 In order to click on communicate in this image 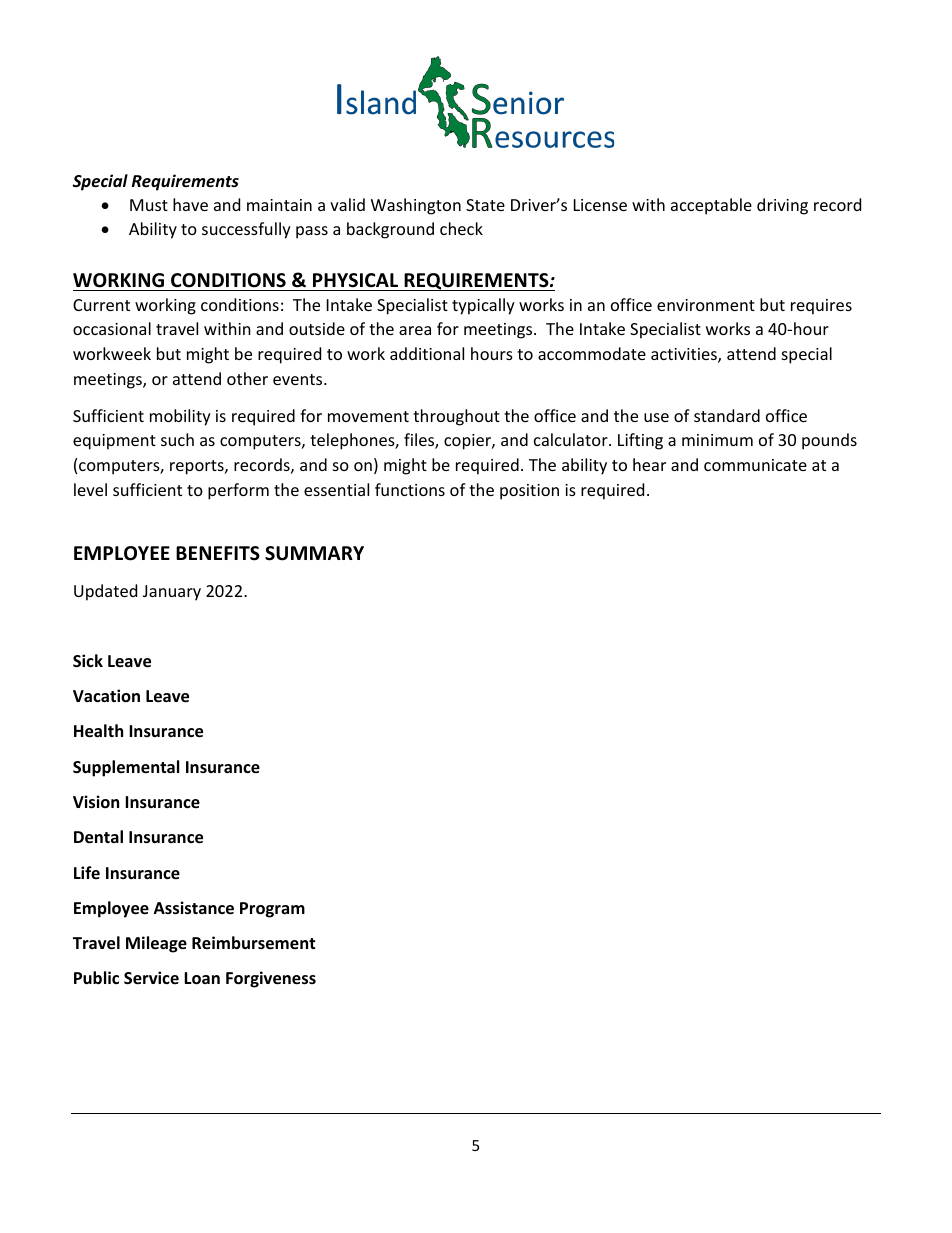, I will do `click(755, 465)`.
